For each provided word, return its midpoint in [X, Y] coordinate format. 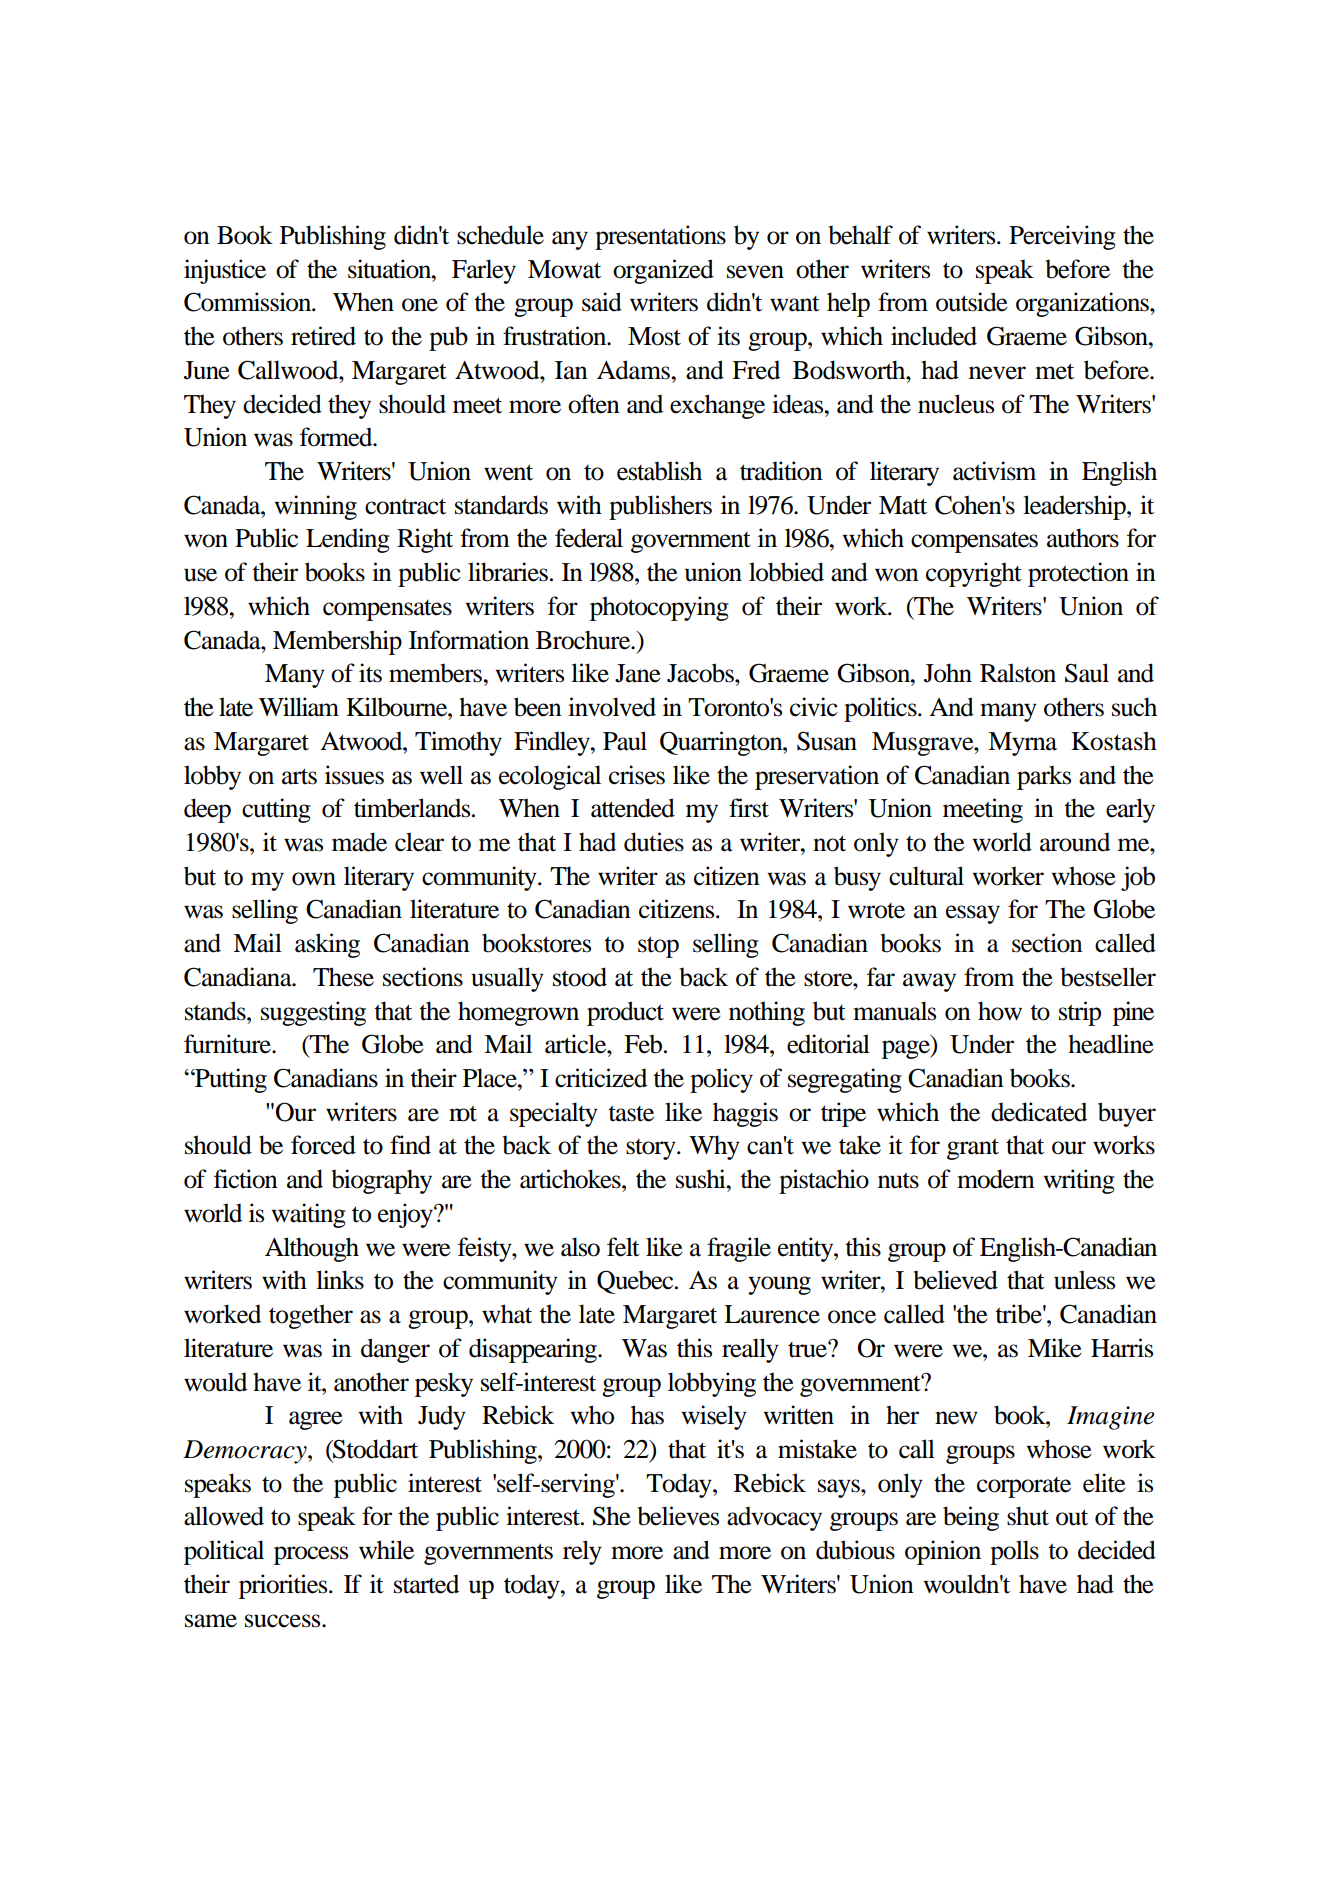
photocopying [659, 608]
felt [623, 1247]
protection [1078, 574]
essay [973, 914]
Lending [348, 540]
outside [972, 302]
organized [663, 271]
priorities [284, 1586]
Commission [249, 302]
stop [658, 947]
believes [678, 1516]
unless [1084, 1280]
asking [327, 945]
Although [312, 1249]
